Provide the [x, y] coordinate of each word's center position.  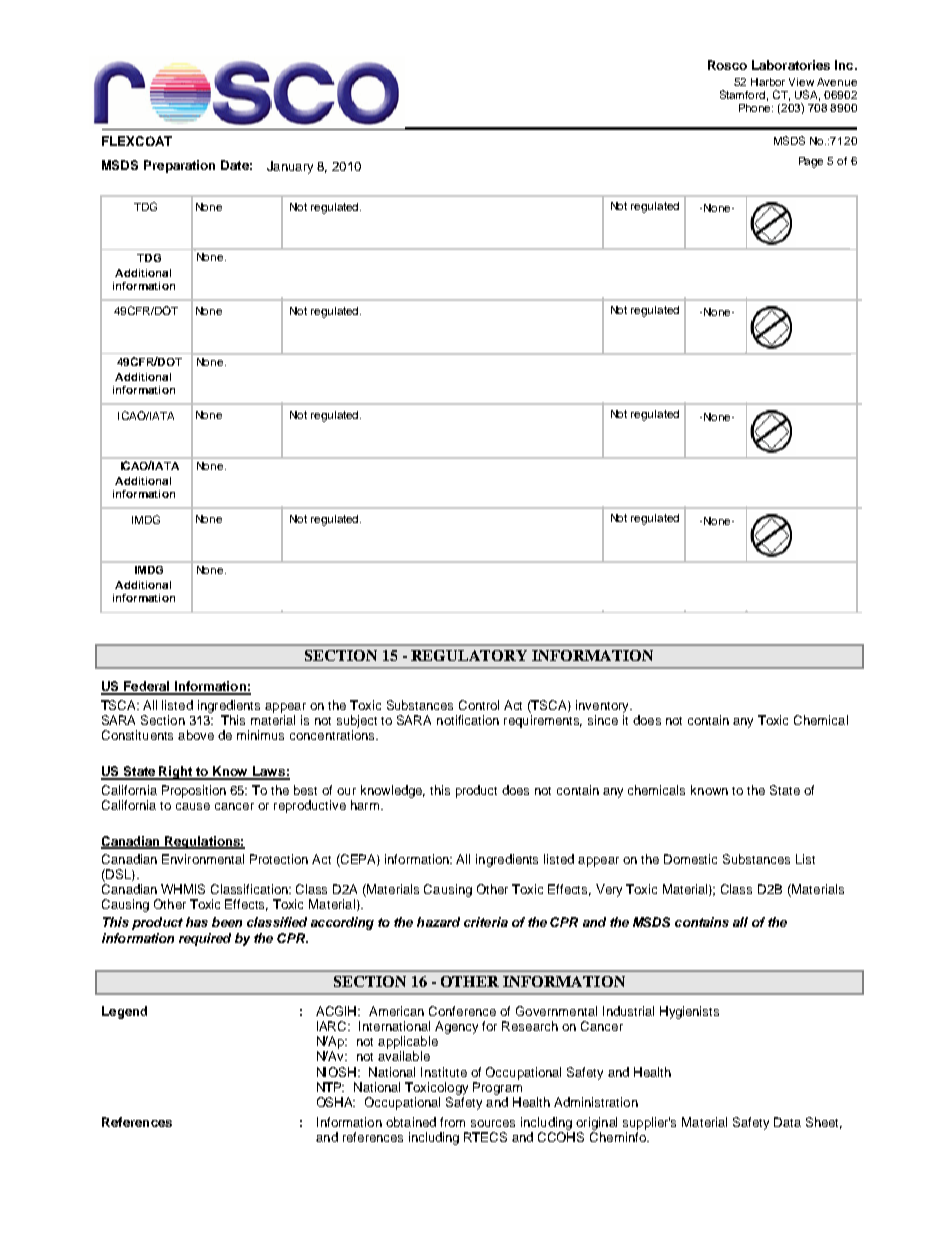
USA [807, 95]
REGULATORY [469, 655]
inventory [603, 706]
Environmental [203, 859]
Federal [147, 687]
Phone [756, 108]
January [290, 167]
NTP [330, 1087]
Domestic [690, 859]
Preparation [179, 166]
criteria [486, 922]
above [196, 735]
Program [497, 1088]
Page [811, 162]
